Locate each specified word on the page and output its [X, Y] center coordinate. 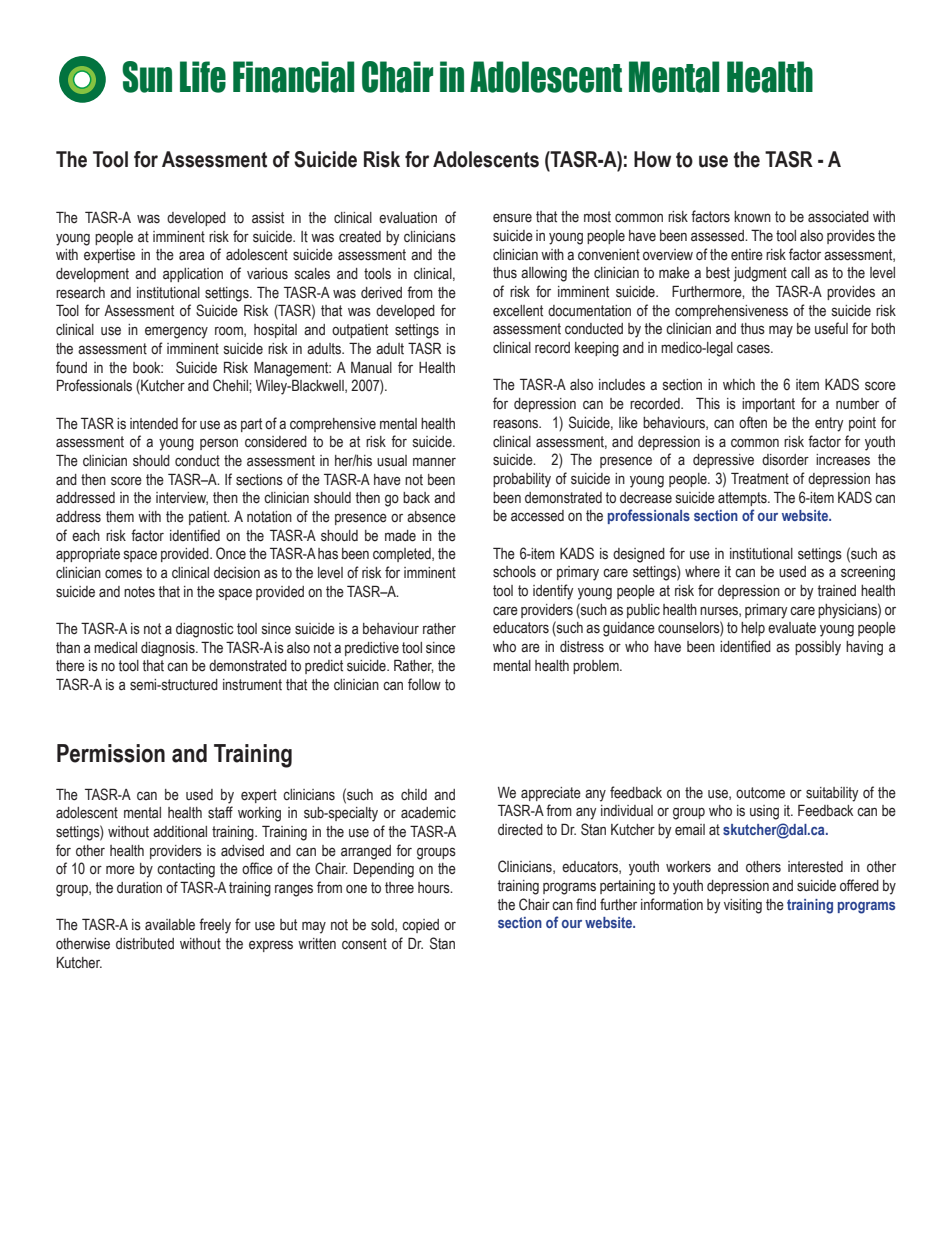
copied [420, 926]
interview [182, 498]
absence [431, 517]
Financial [293, 77]
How [652, 159]
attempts [743, 499]
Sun [147, 77]
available [170, 925]
